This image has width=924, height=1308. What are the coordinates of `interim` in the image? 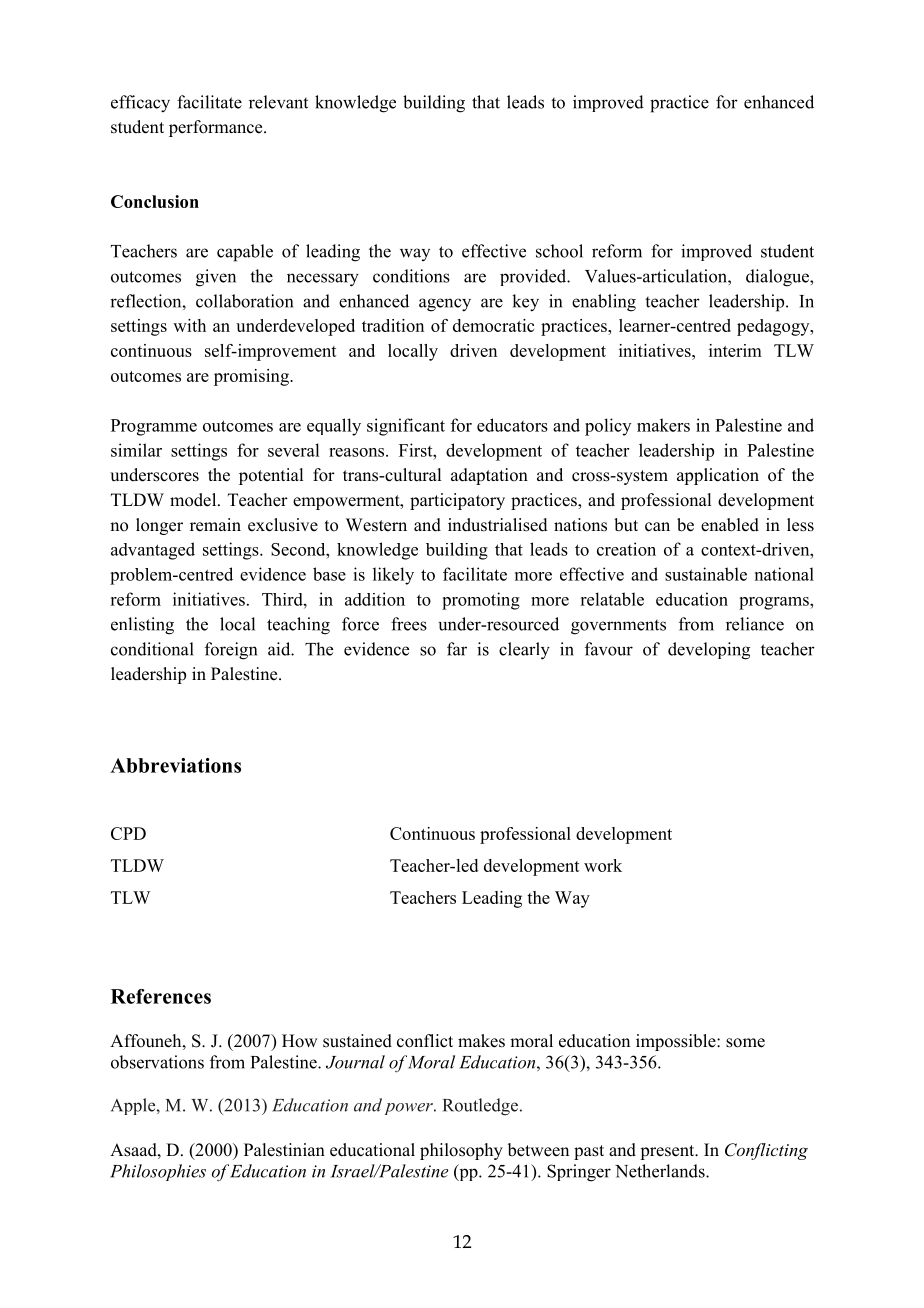 It's located at (735, 350).
